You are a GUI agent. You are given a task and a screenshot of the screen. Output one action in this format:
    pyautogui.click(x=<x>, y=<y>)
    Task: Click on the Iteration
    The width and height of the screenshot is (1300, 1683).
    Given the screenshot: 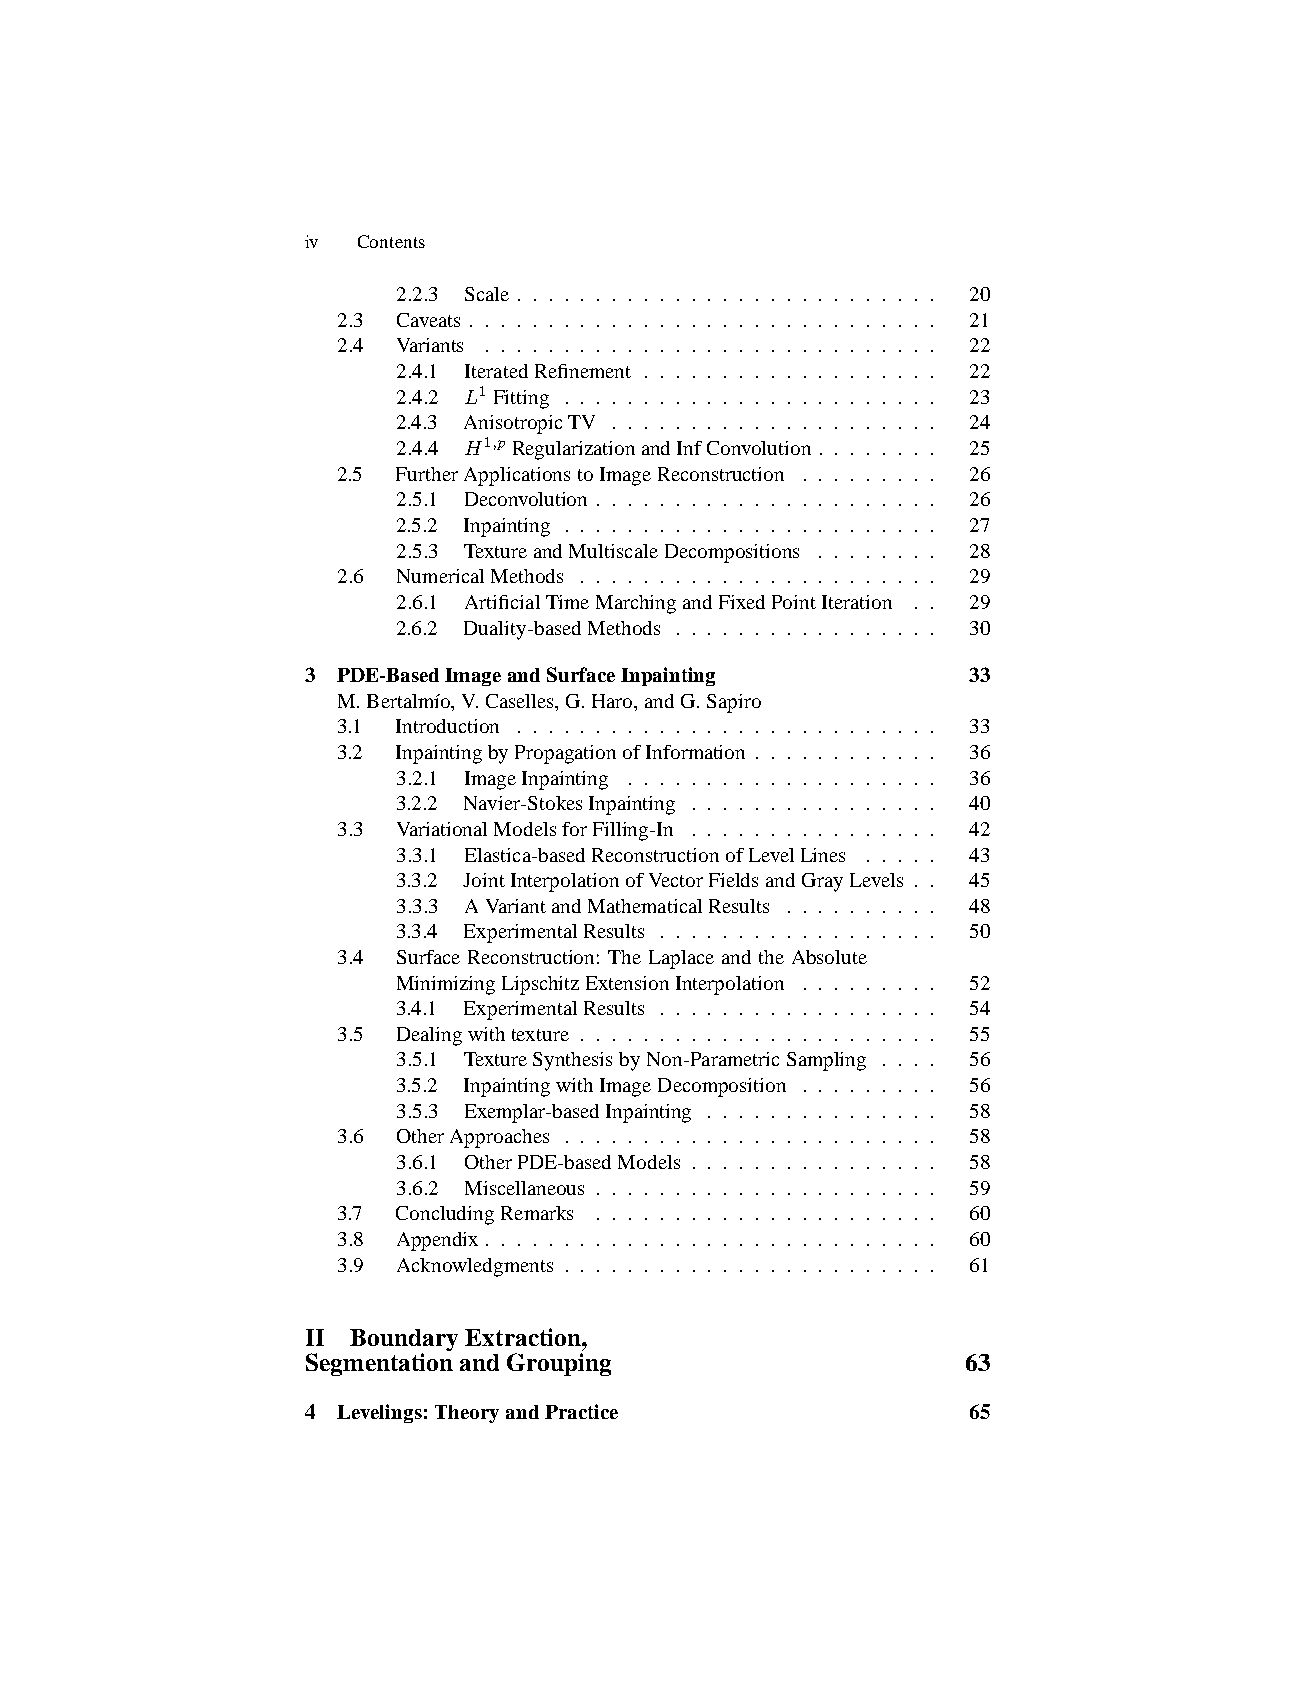 What is the action you would take?
    pyautogui.click(x=857, y=602)
